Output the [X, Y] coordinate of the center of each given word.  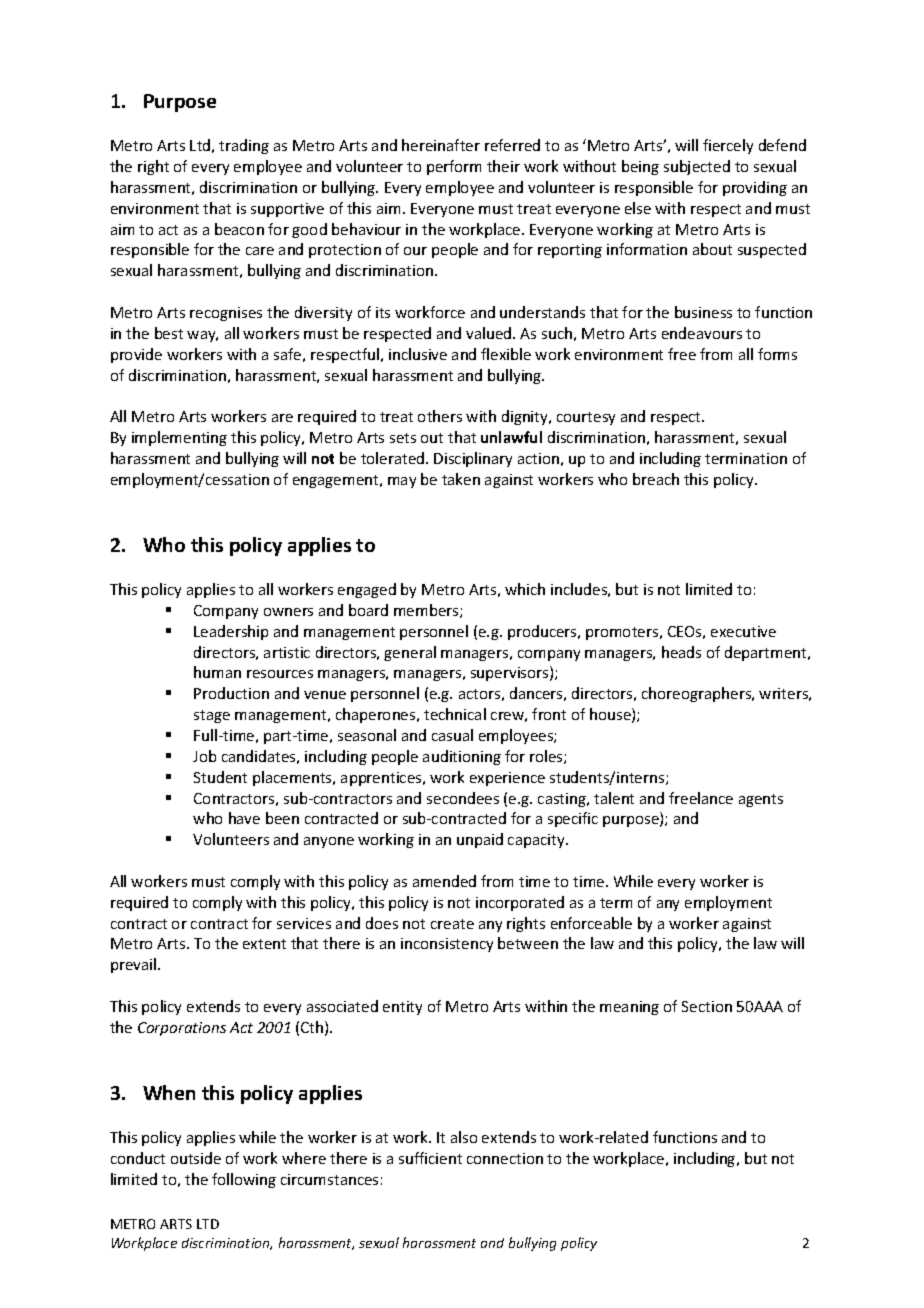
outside [196, 1158]
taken [461, 479]
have [244, 818]
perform [454, 167]
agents [761, 800]
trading [244, 146]
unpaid [480, 840]
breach [656, 479]
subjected [697, 167]
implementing [179, 438]
